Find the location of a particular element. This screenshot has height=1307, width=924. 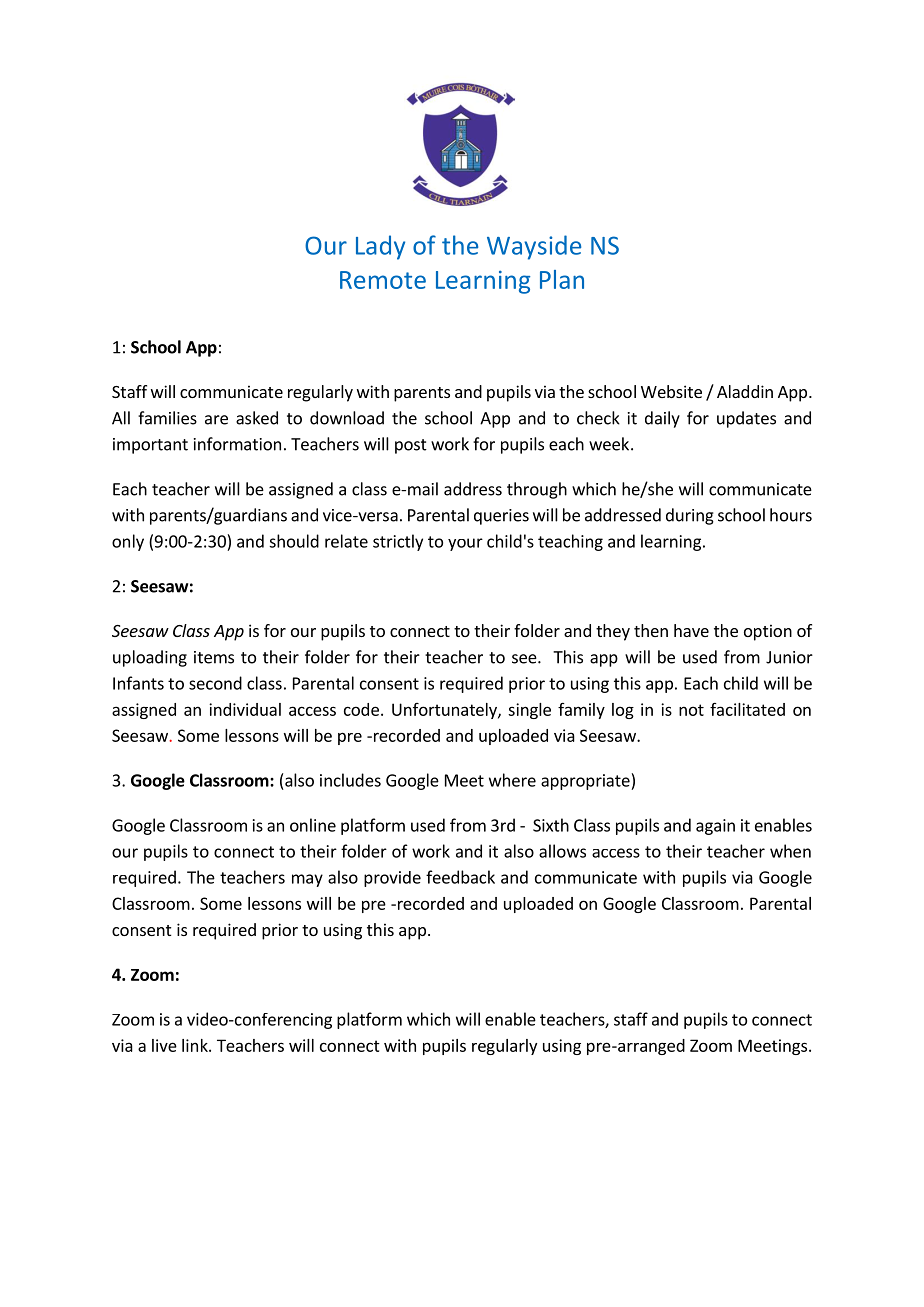

Remote is located at coordinates (383, 280).
